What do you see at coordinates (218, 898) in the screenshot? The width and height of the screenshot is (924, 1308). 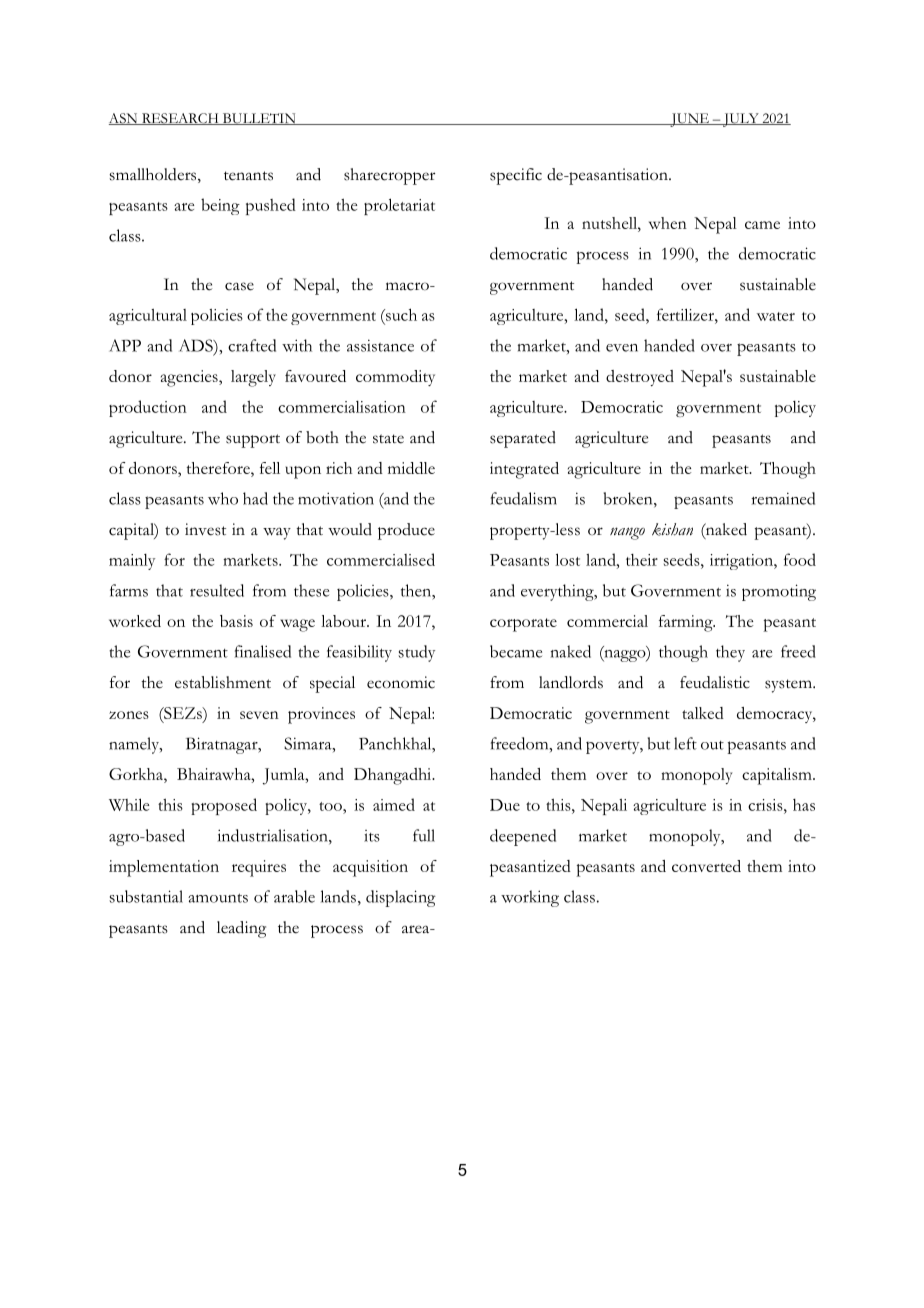 I see `amounts` at bounding box center [218, 898].
